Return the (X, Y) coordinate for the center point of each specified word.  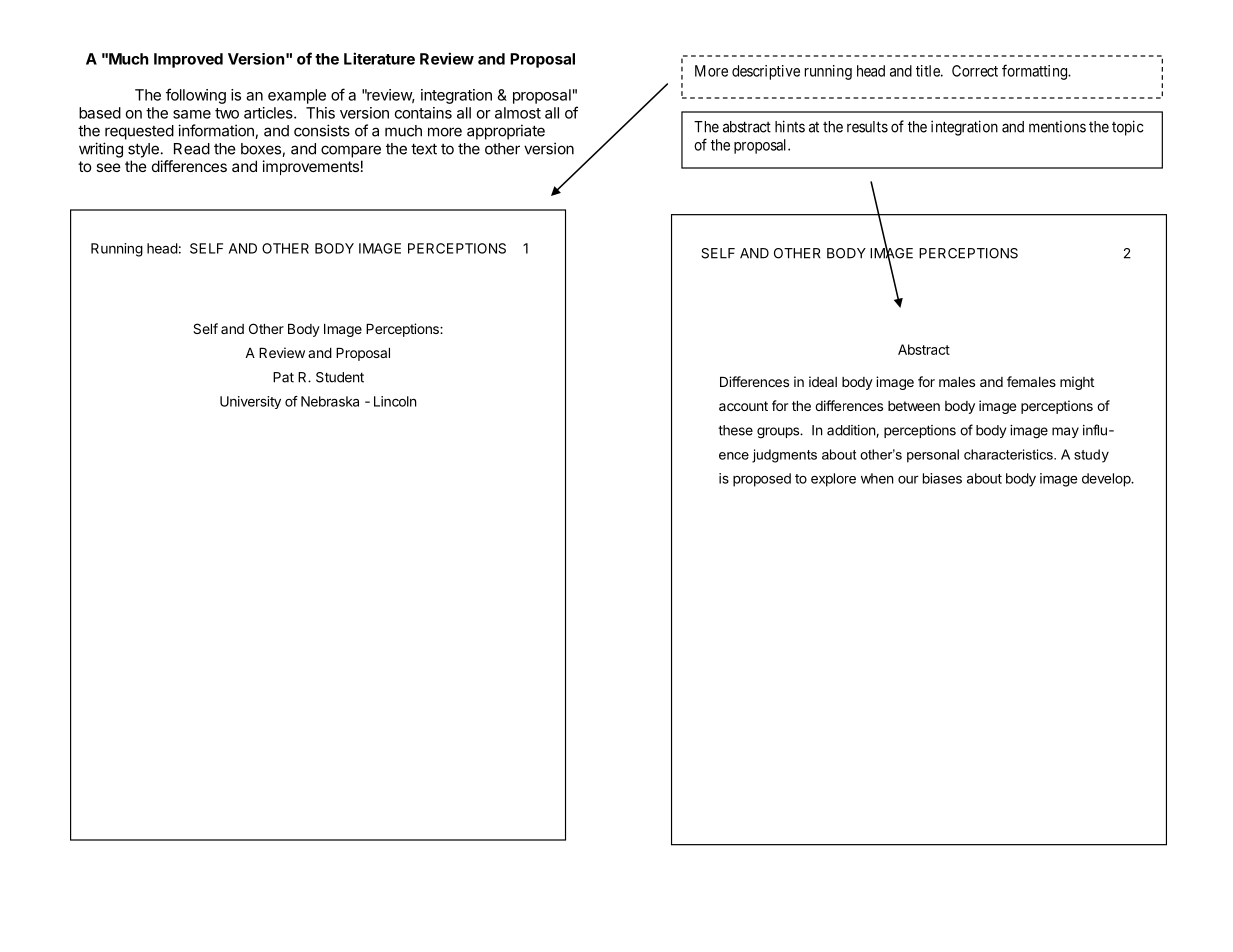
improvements (311, 167)
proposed (762, 480)
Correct (975, 71)
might (1077, 383)
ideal (823, 381)
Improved (188, 60)
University (250, 402)
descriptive (766, 72)
